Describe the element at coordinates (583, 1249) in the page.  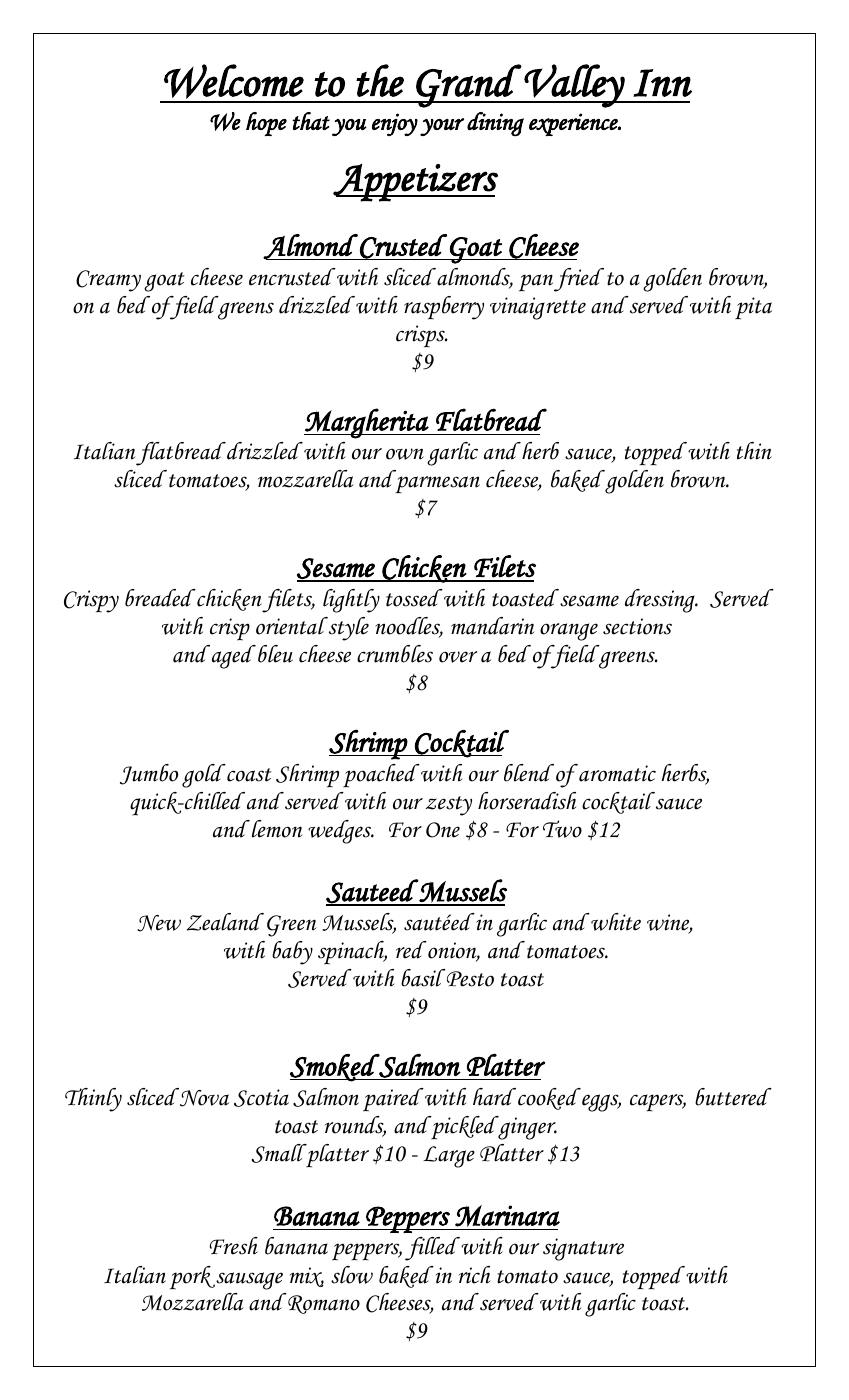
I see `signature` at that location.
